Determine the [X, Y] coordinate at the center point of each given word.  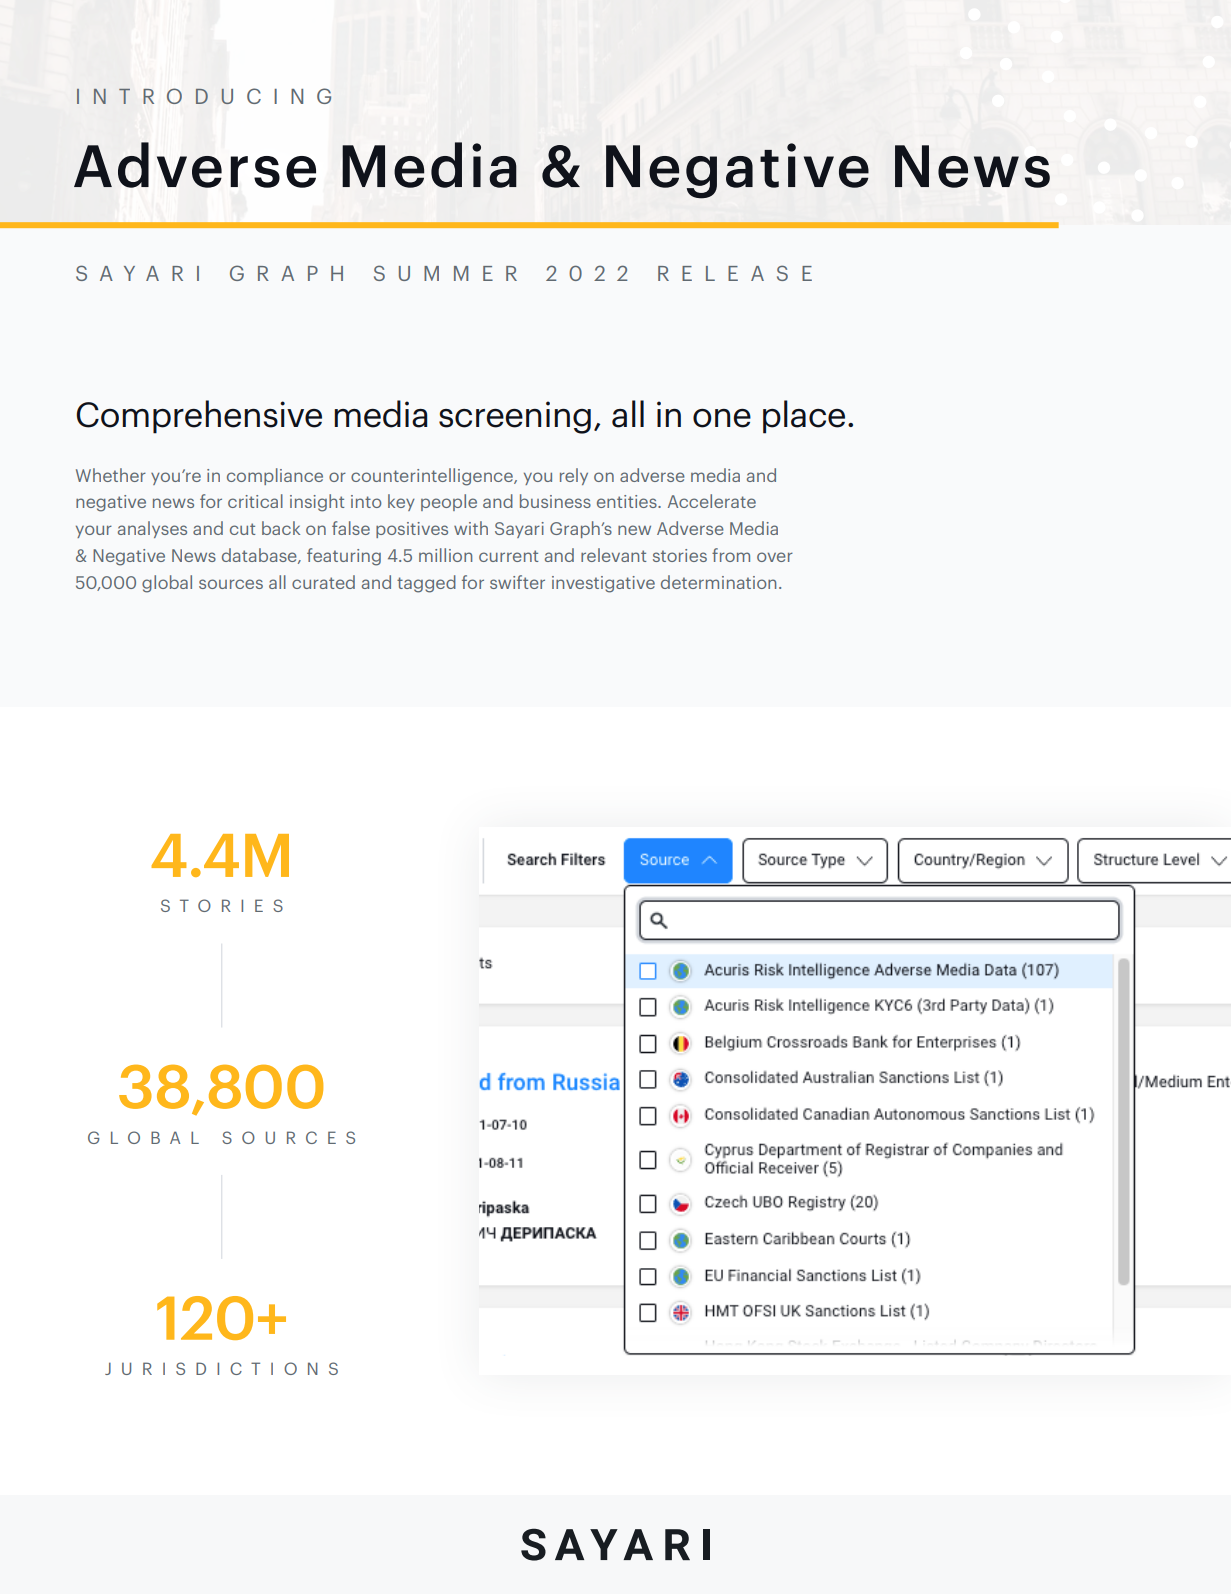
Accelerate [712, 501]
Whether [111, 475]
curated [323, 582]
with [471, 528]
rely [574, 476]
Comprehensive [199, 417]
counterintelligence [433, 477]
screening [515, 417]
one [722, 418]
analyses [152, 529]
